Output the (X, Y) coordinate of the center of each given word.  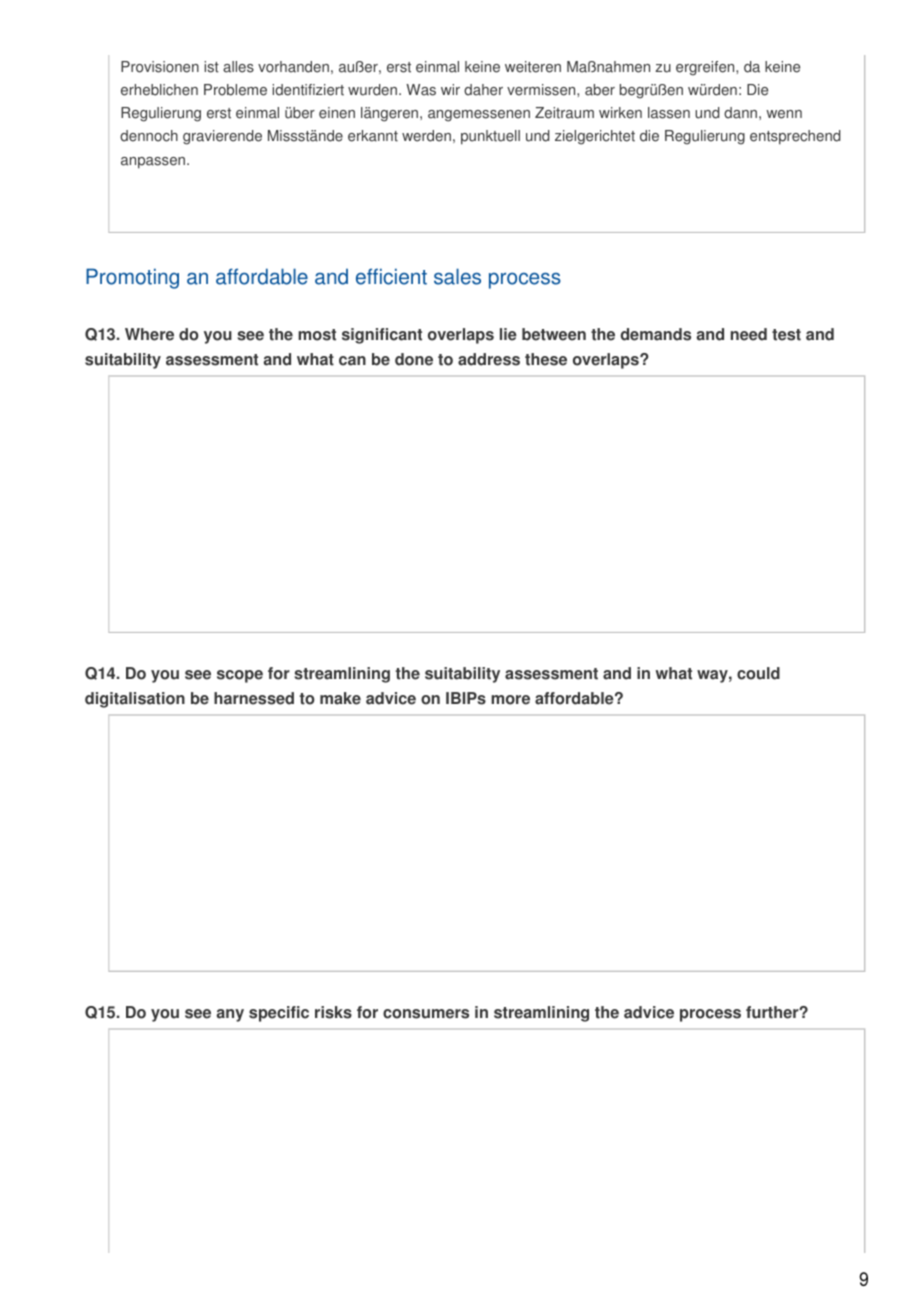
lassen (669, 113)
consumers (426, 1014)
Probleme (235, 90)
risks (333, 1012)
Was (421, 90)
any (230, 1015)
